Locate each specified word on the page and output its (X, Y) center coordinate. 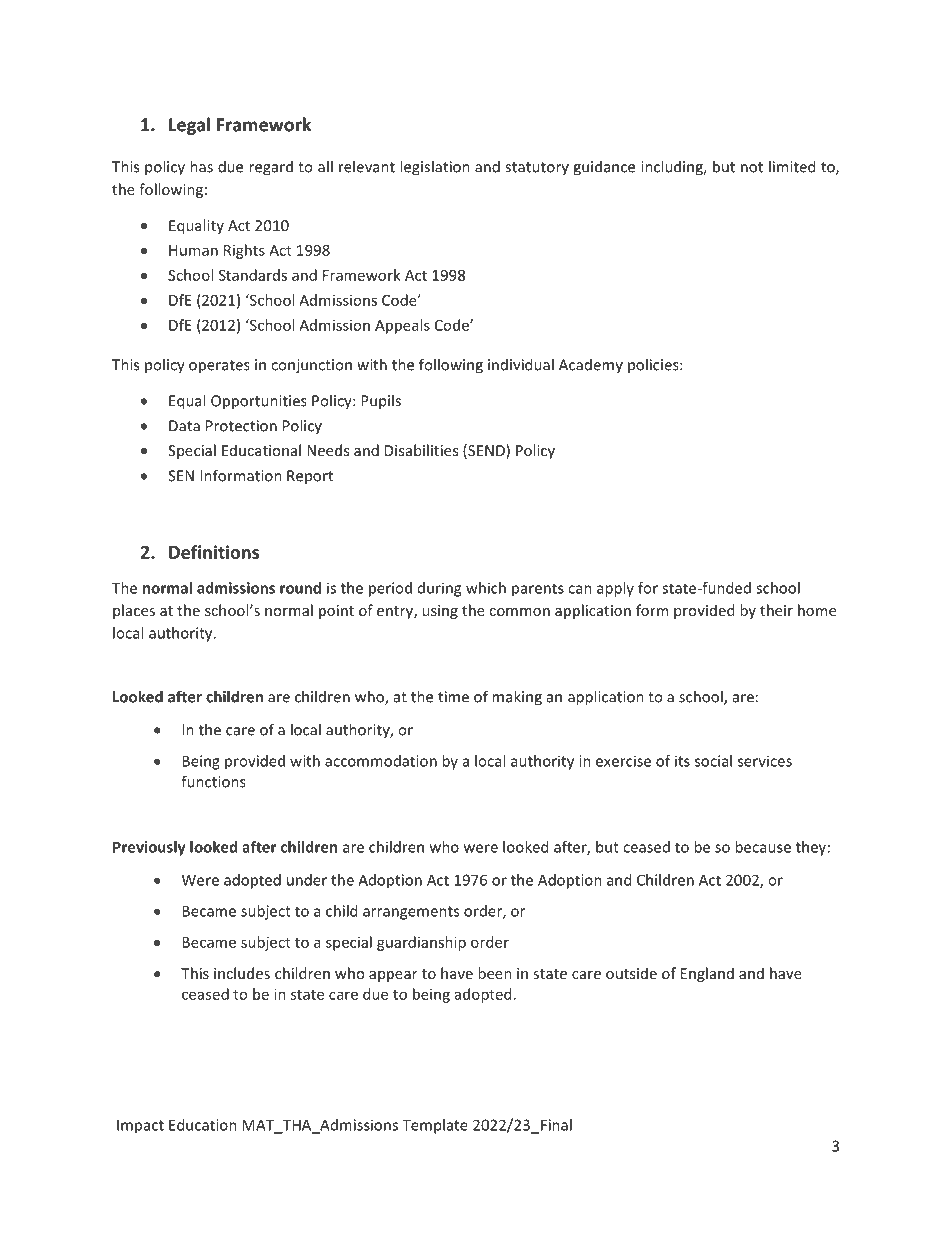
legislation (435, 168)
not (752, 167)
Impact (140, 1126)
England (707, 974)
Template (435, 1126)
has (201, 166)
